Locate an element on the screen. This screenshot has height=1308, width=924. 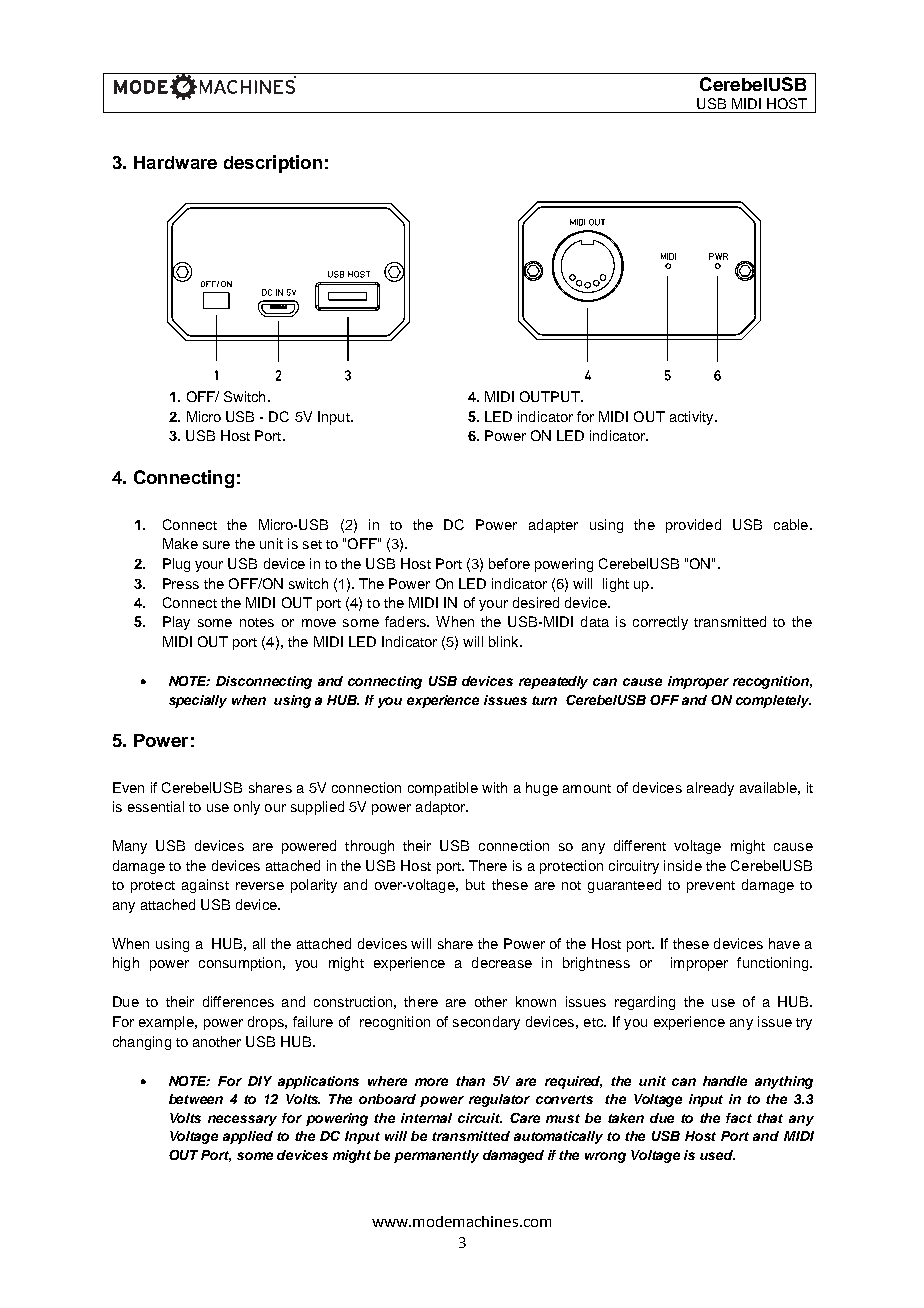
activity is located at coordinates (693, 418).
